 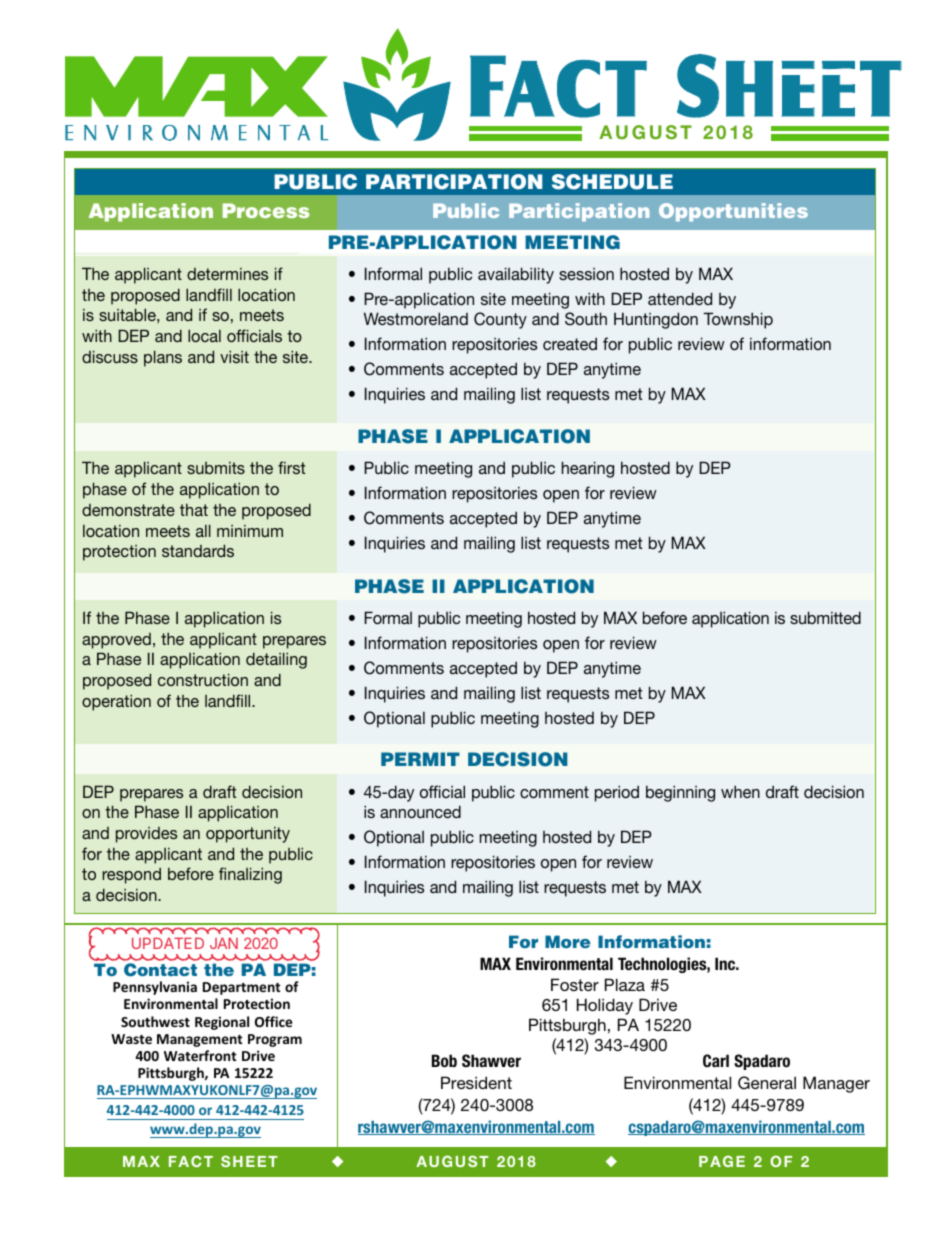 I want to click on submitted, so click(x=825, y=617).
